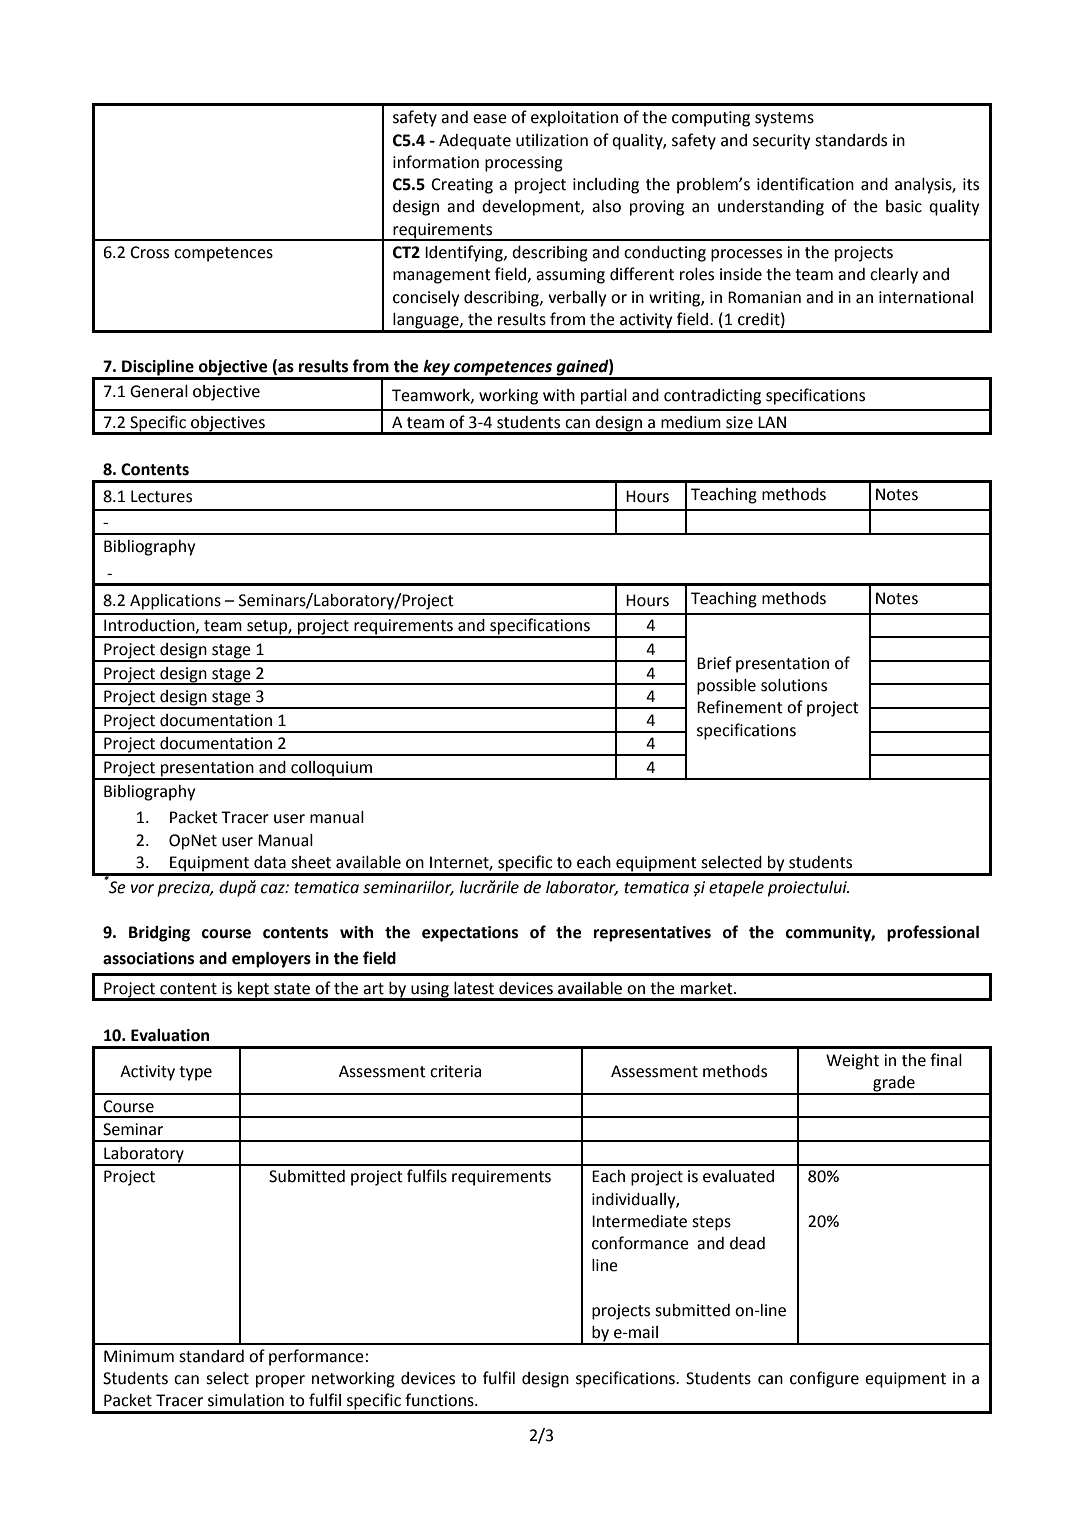 This page has width=1084, height=1534. Describe the element at coordinates (726, 687) in the page. I see `possible` at that location.
